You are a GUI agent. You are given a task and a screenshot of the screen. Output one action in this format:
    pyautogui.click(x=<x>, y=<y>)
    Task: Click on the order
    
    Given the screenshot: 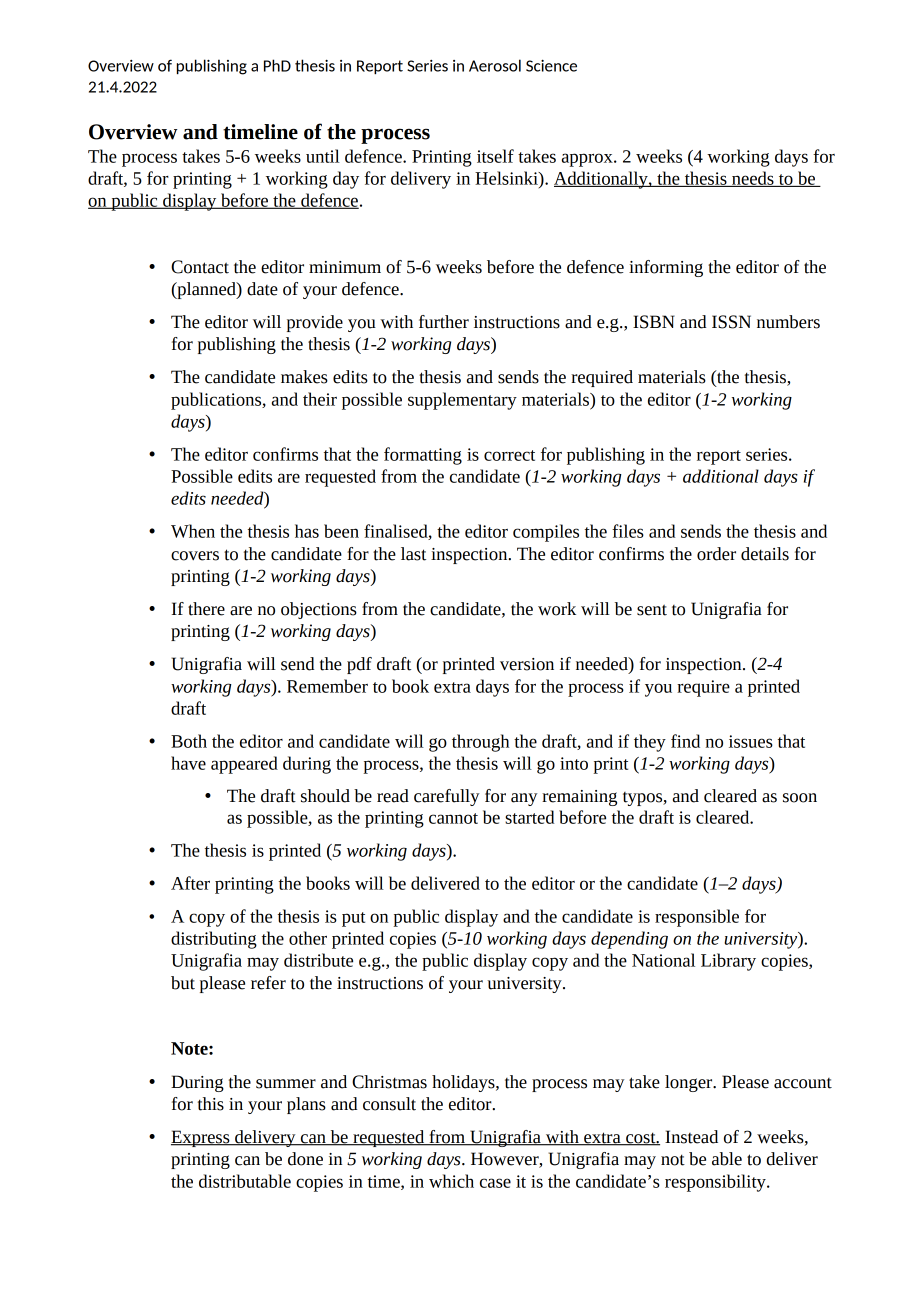 What is the action you would take?
    pyautogui.click(x=716, y=554)
